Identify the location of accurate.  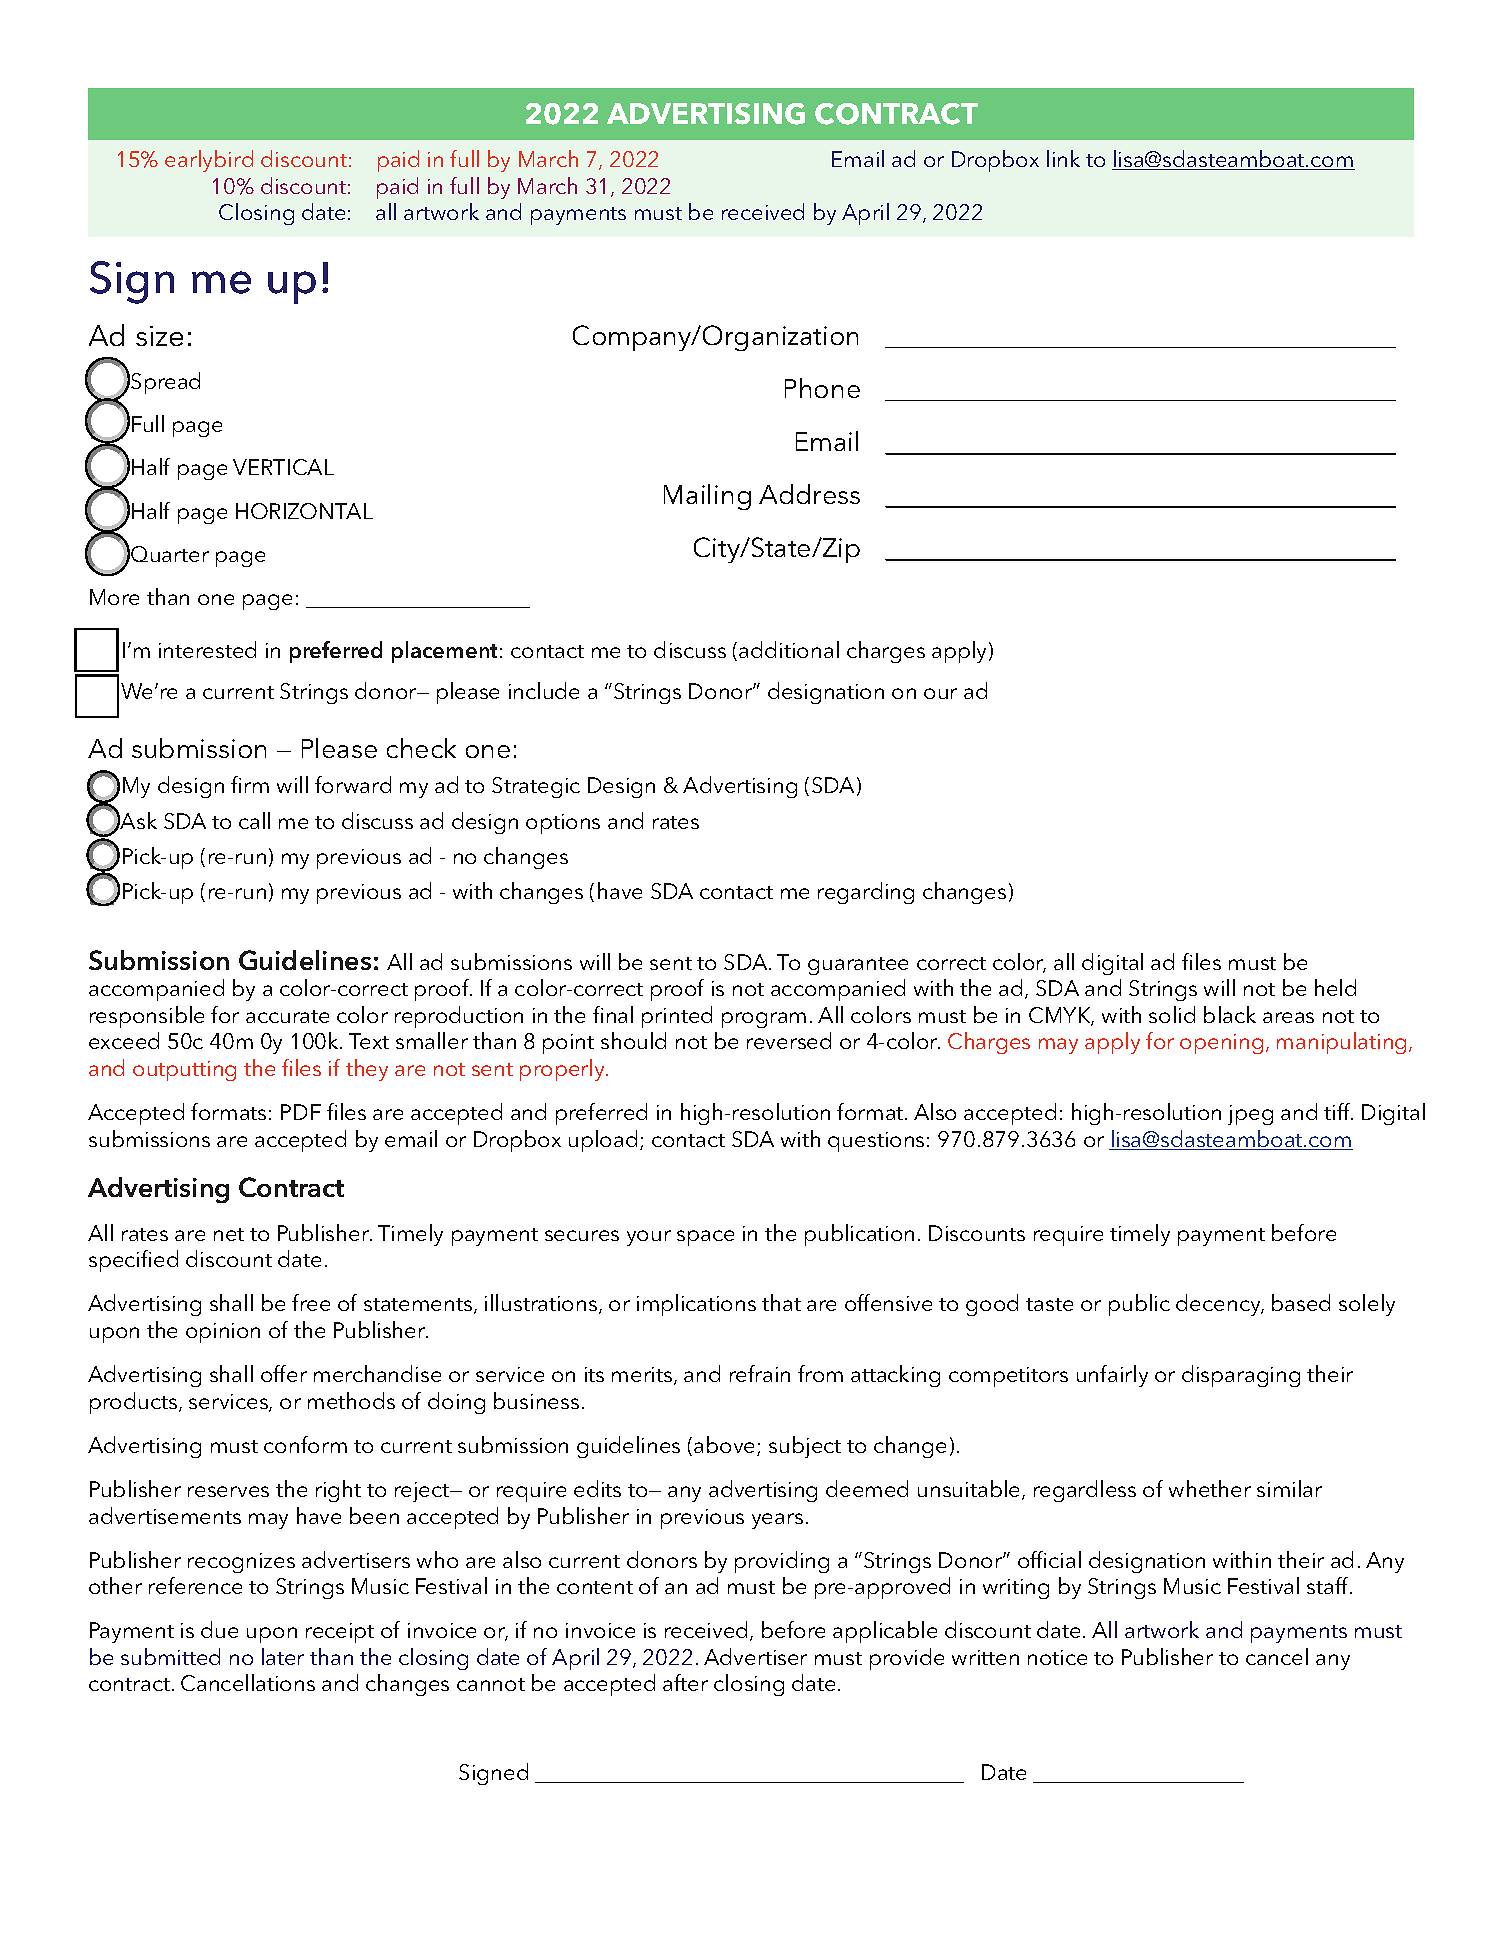
(287, 1016).
